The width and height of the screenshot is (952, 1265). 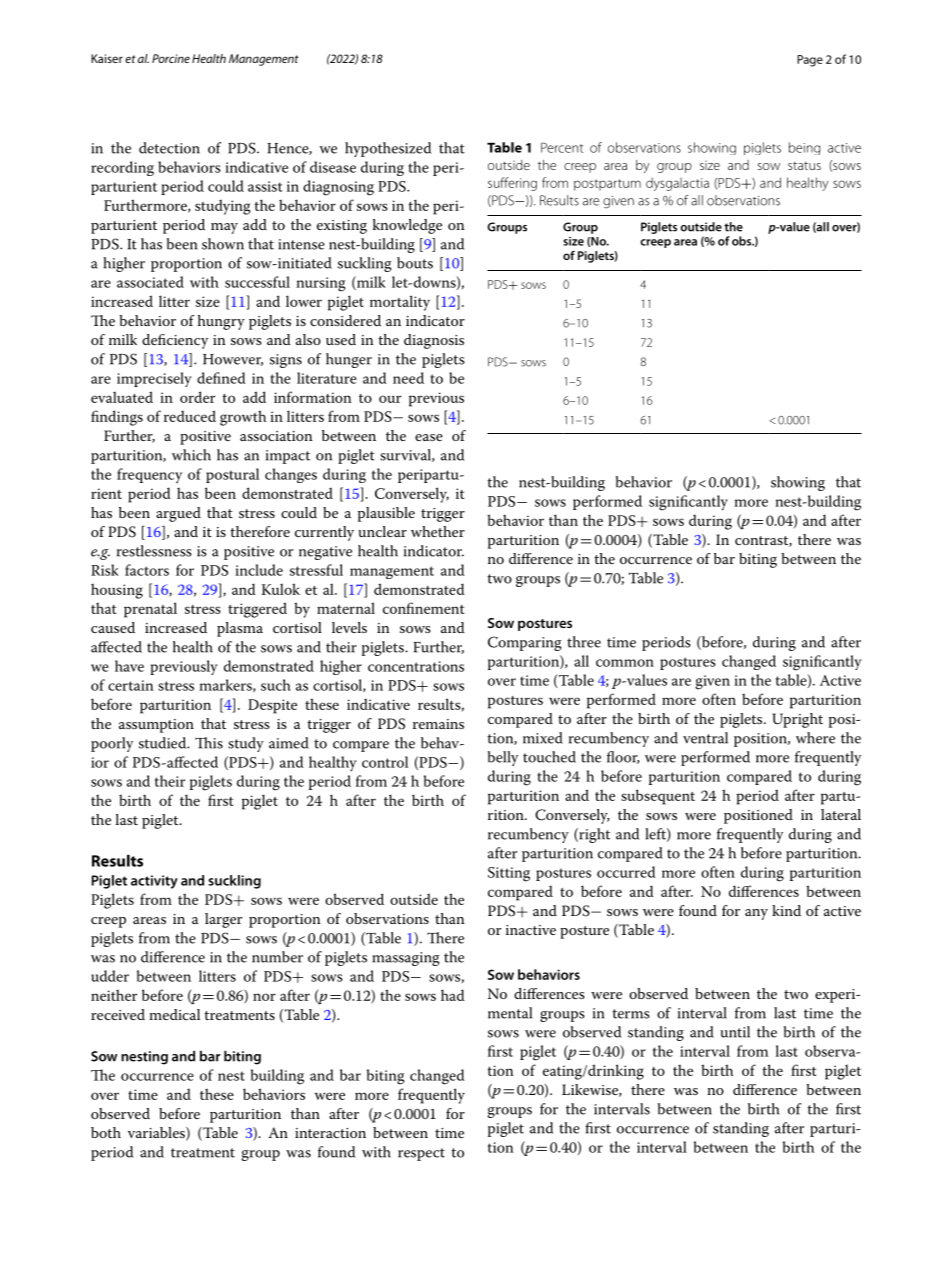 I want to click on Page, so click(x=810, y=61).
